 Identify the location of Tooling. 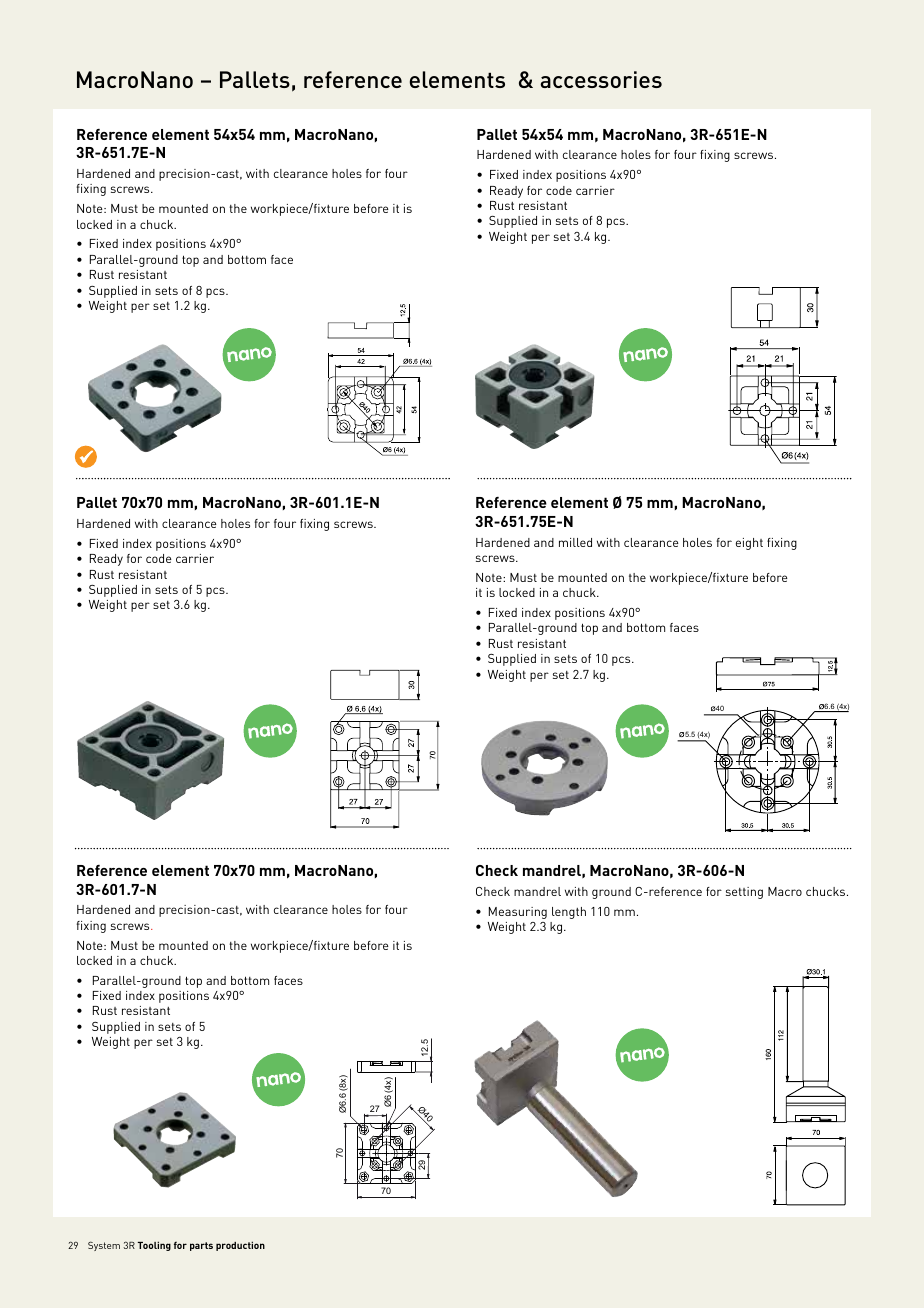
(154, 1246).
